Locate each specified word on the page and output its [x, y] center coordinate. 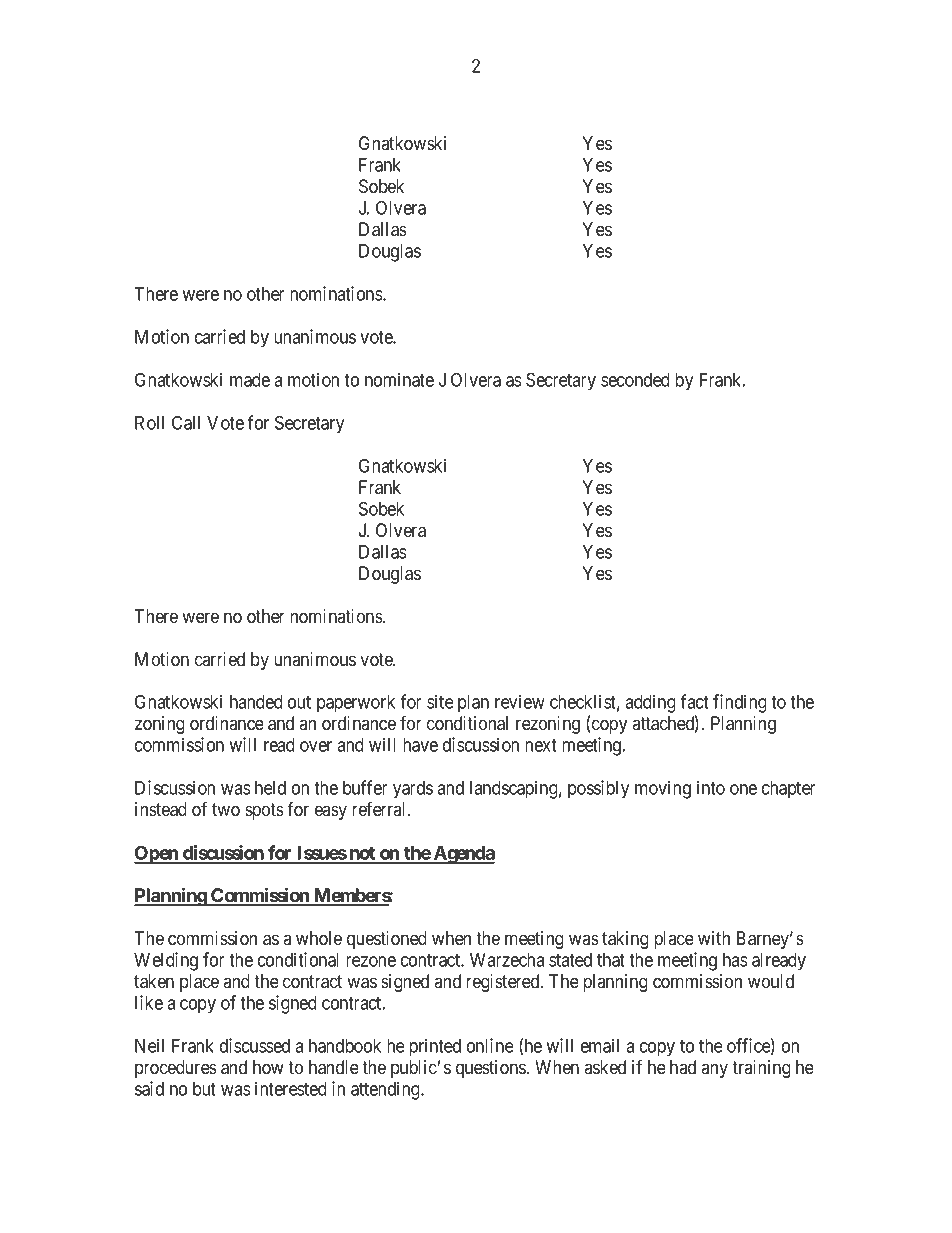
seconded [635, 380]
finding [740, 703]
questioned [387, 940]
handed [256, 702]
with [714, 938]
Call [186, 422]
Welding [166, 961]
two [226, 810]
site [440, 701]
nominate [399, 379]
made [250, 380]
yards [413, 790]
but [204, 1089]
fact [694, 701]
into [711, 787]
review [520, 701]
